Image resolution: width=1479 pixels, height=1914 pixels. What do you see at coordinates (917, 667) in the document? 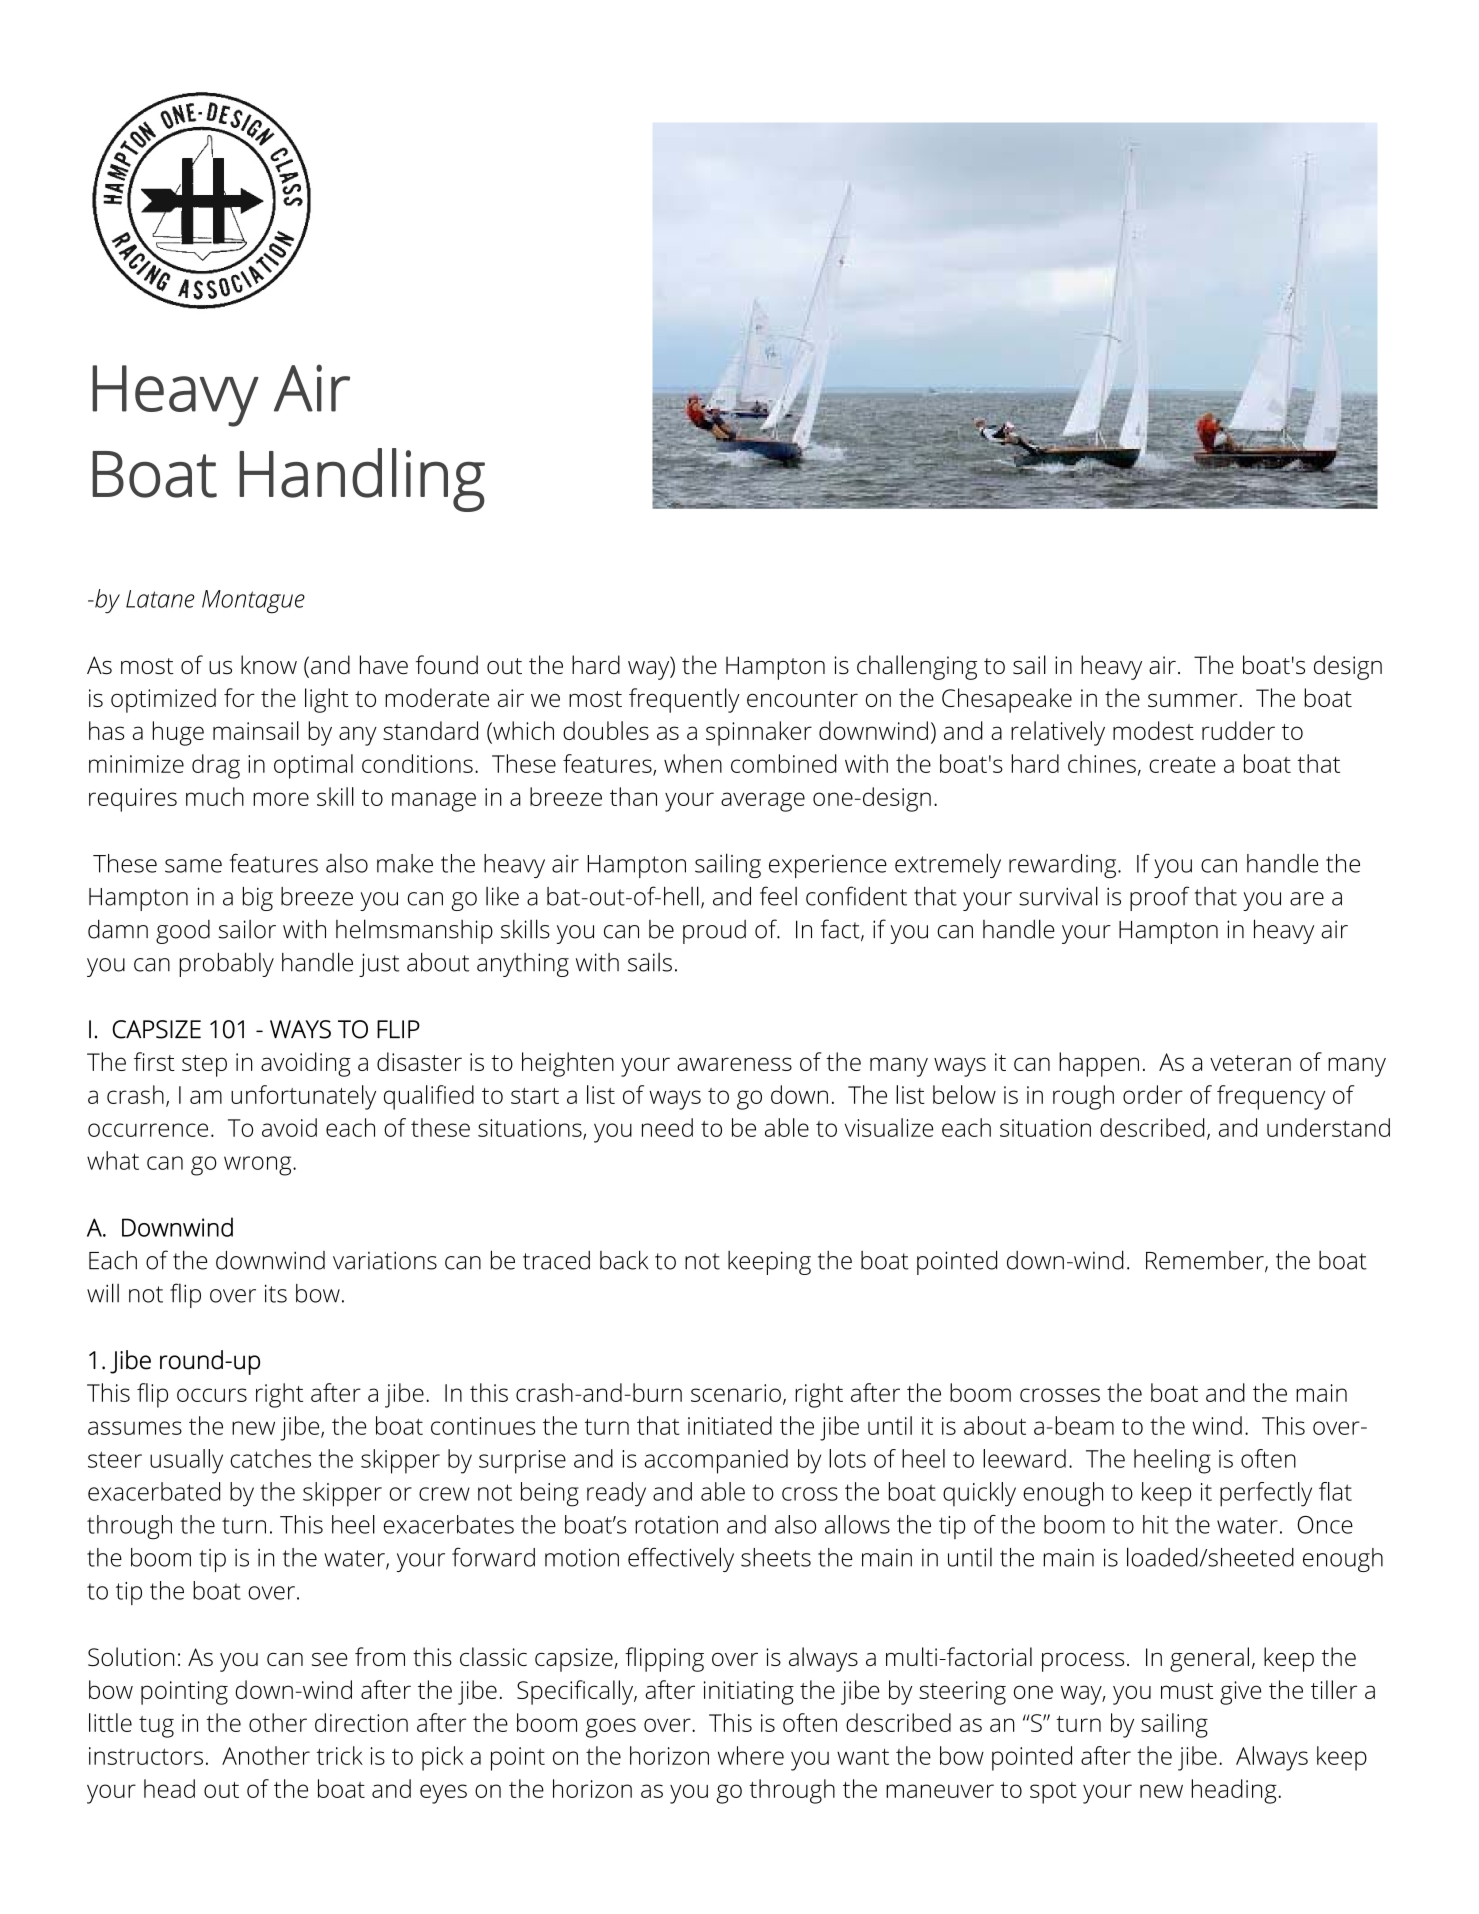
I see `challenging` at bounding box center [917, 667].
